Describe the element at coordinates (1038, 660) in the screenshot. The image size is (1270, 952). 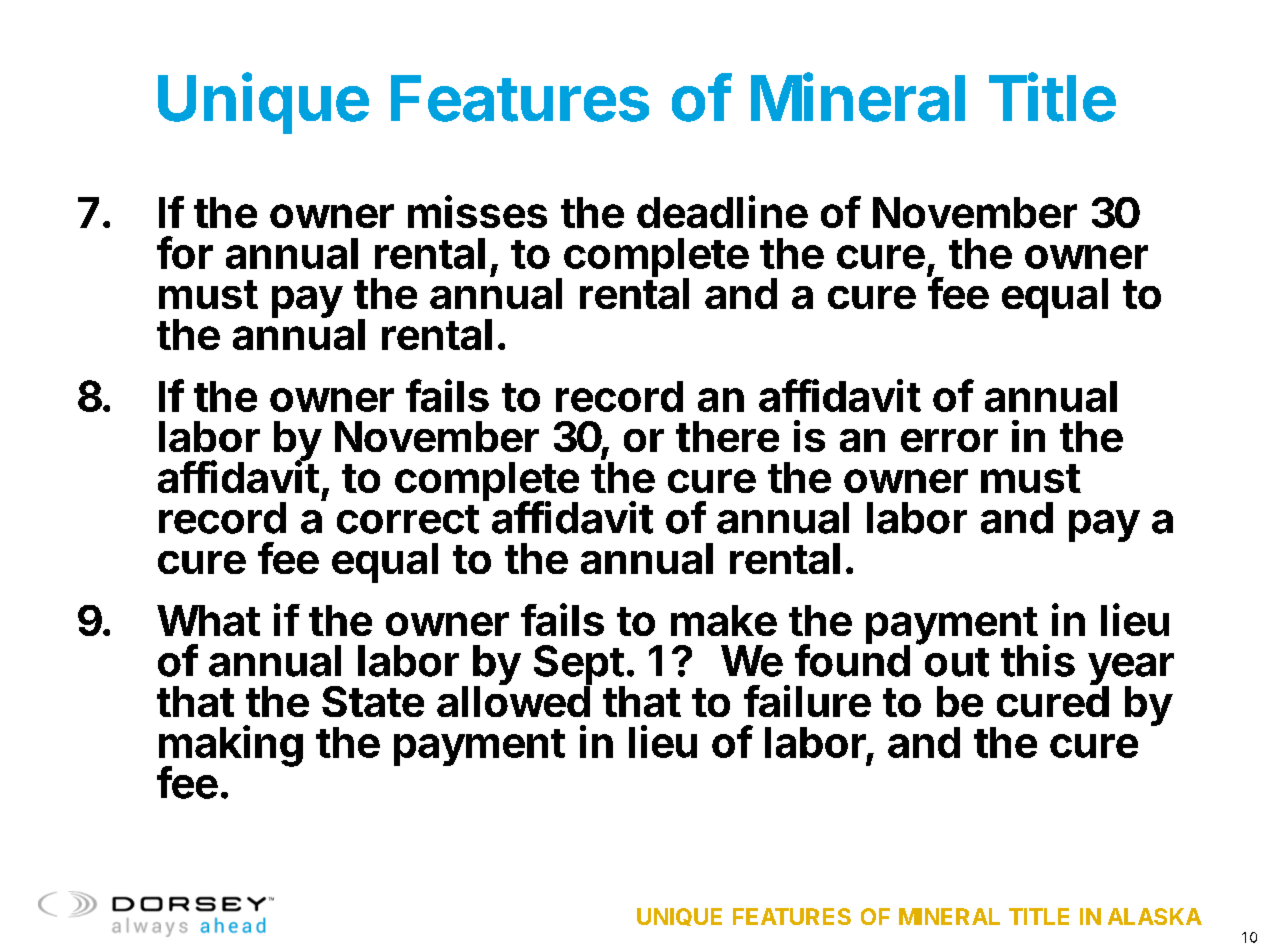
I see `this` at that location.
